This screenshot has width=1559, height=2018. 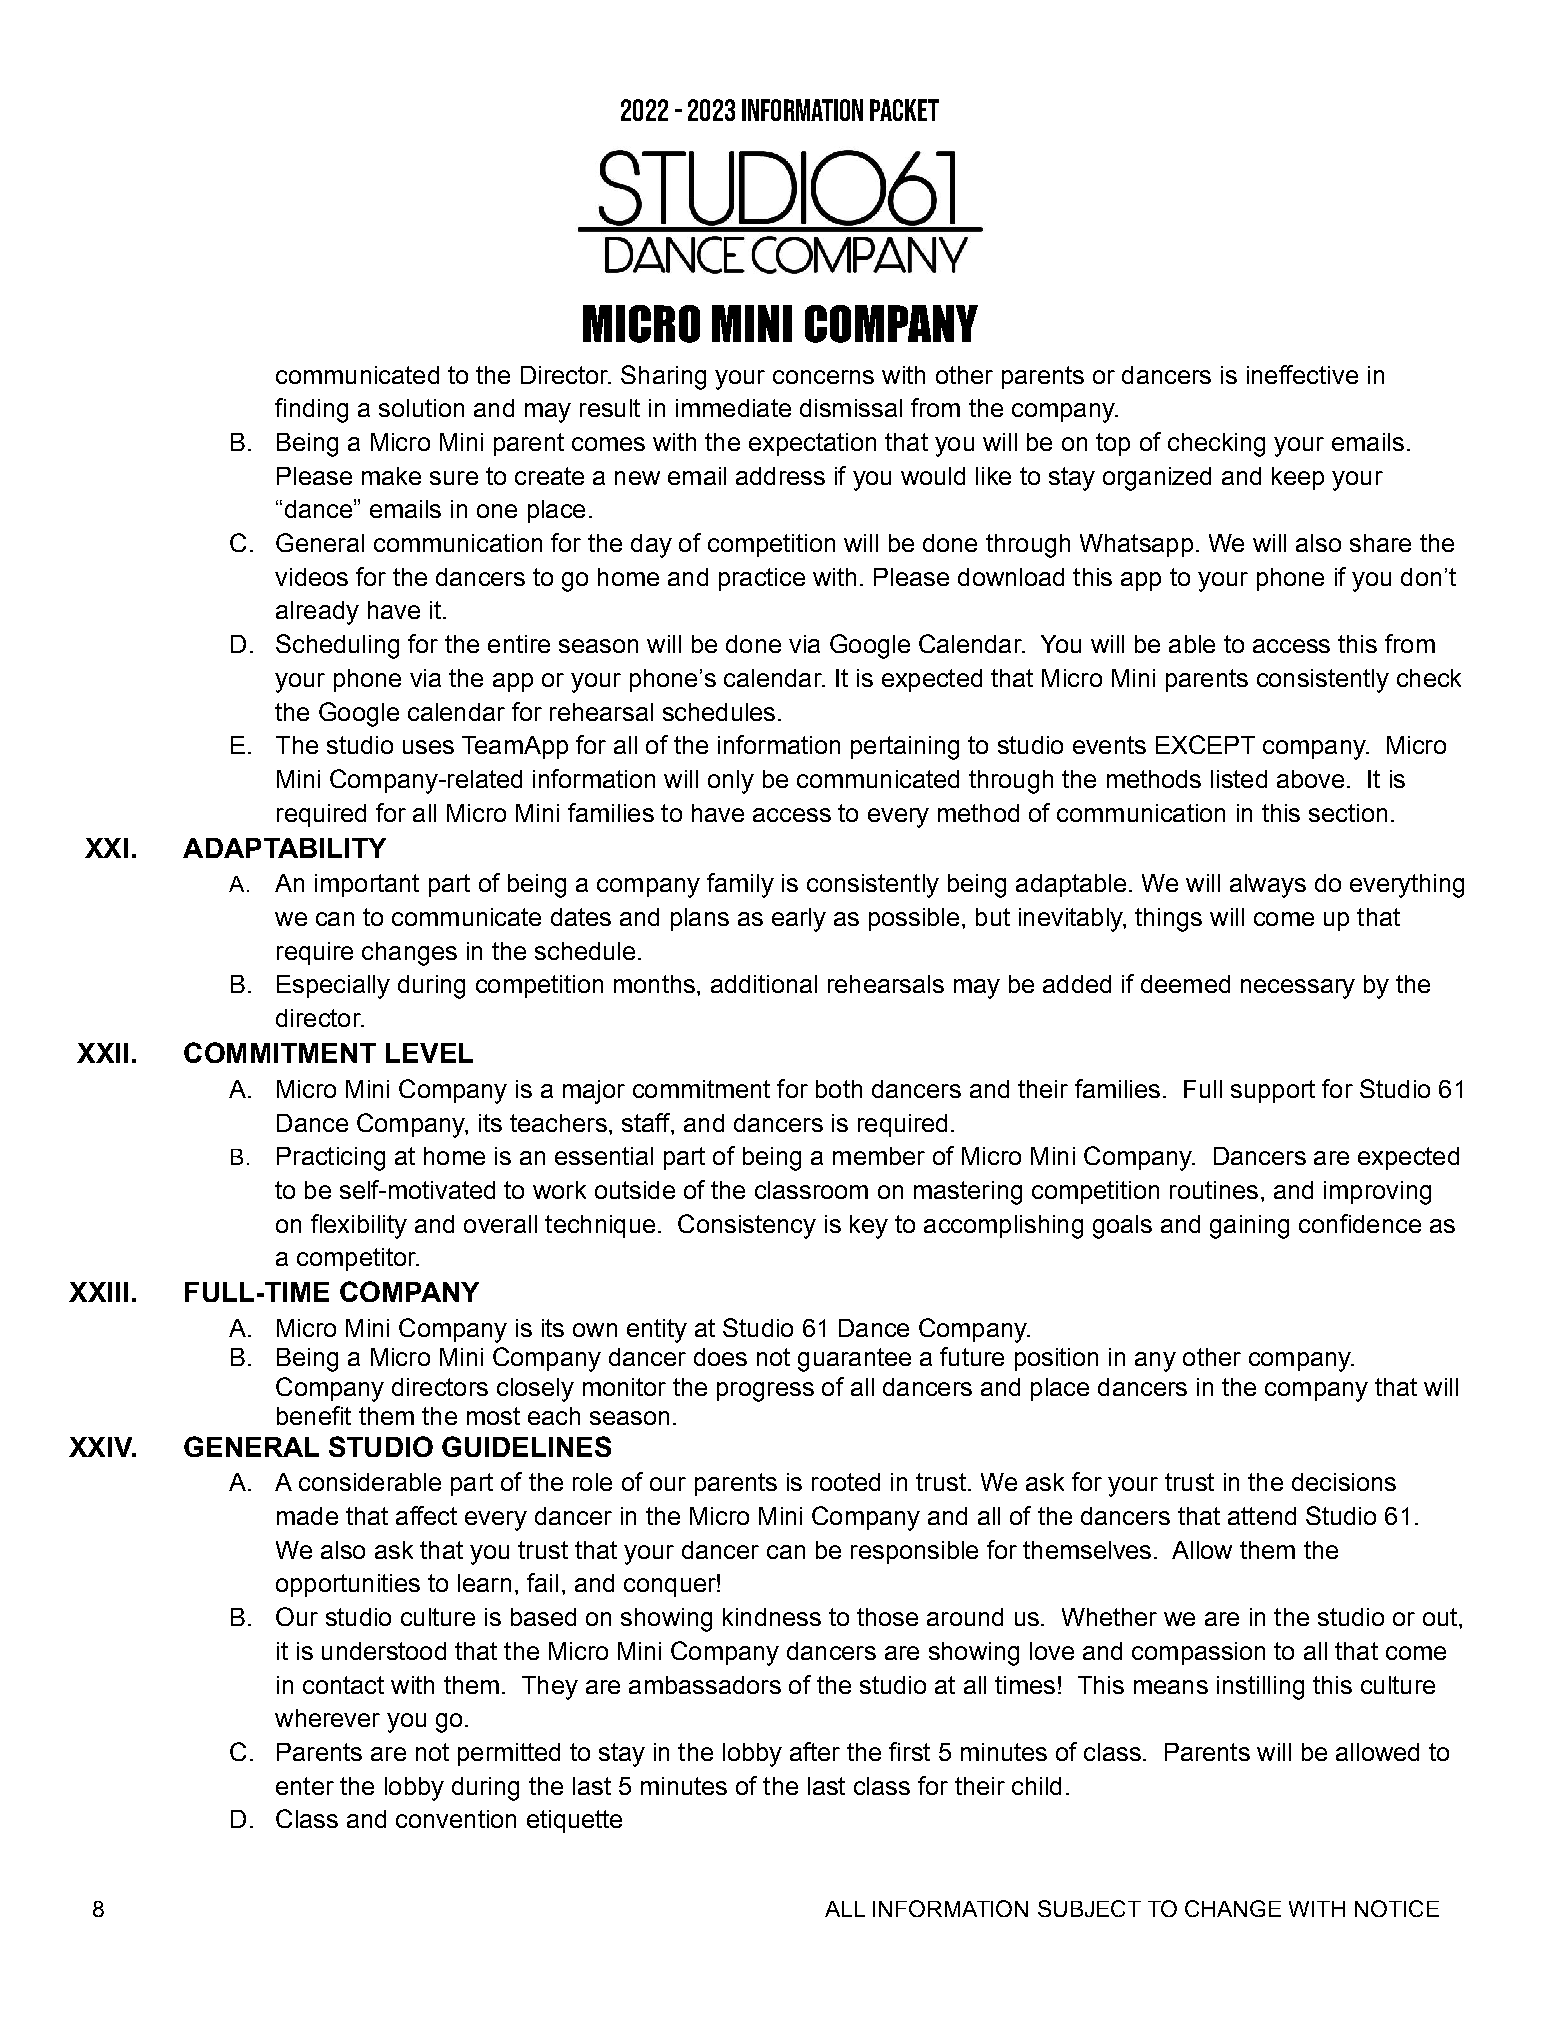 I want to click on convention, so click(x=456, y=1819).
